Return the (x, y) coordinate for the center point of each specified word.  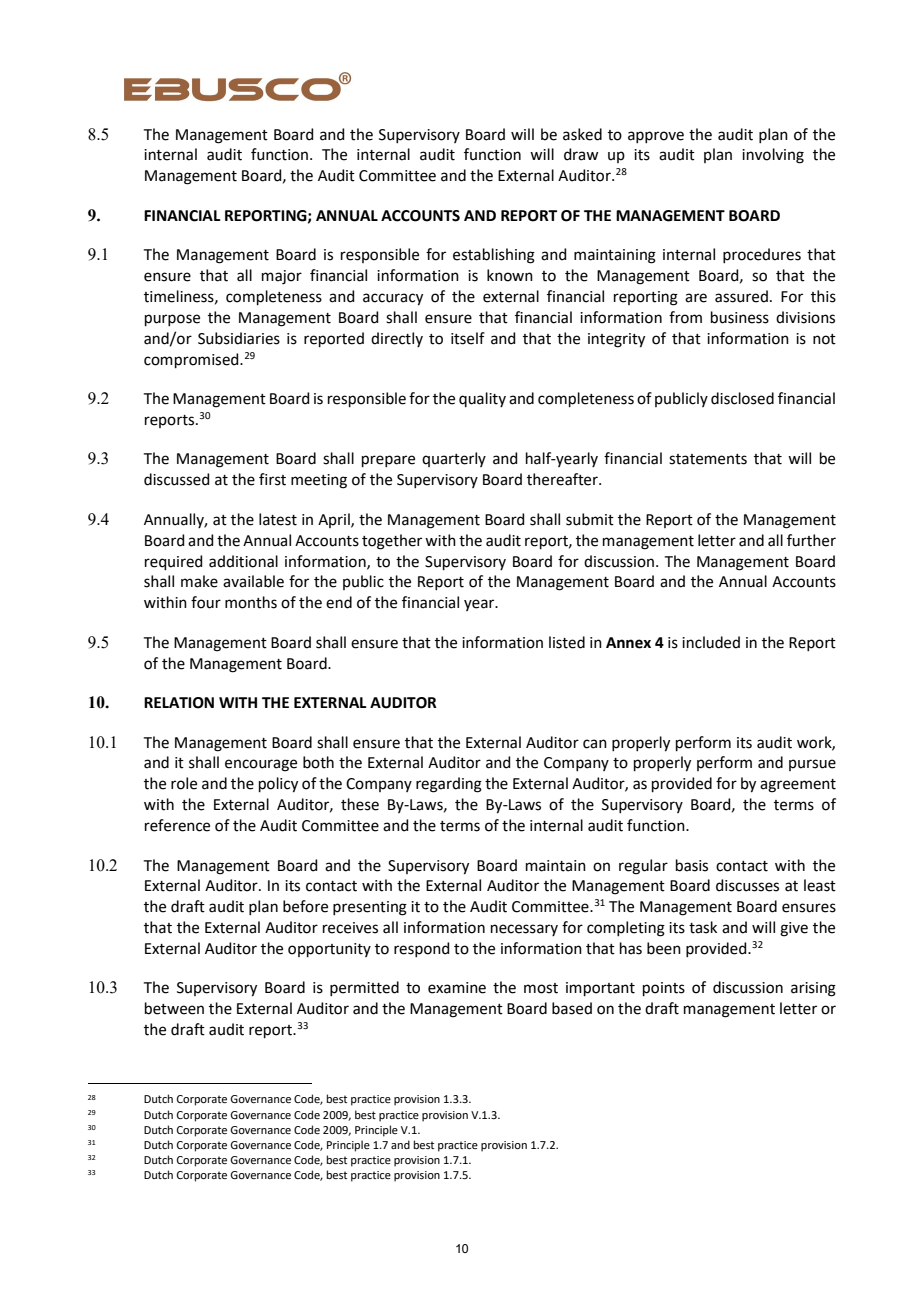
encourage (261, 765)
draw (581, 154)
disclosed (742, 398)
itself (468, 338)
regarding (449, 785)
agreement (798, 786)
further (811, 540)
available (253, 581)
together (392, 542)
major (282, 277)
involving (773, 156)
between (174, 1008)
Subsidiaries (239, 338)
